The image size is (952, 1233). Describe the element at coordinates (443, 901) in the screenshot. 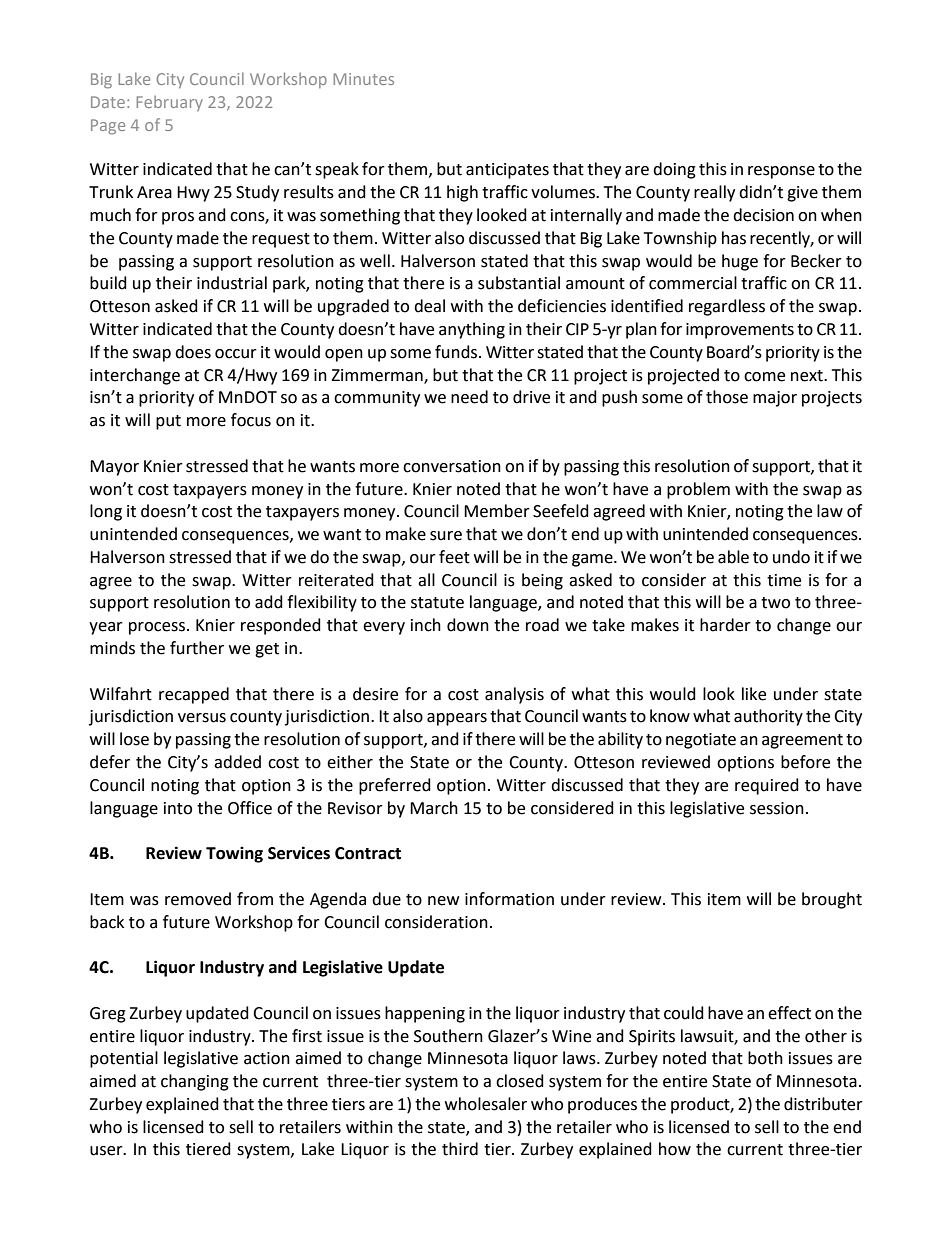

I see `new` at that location.
